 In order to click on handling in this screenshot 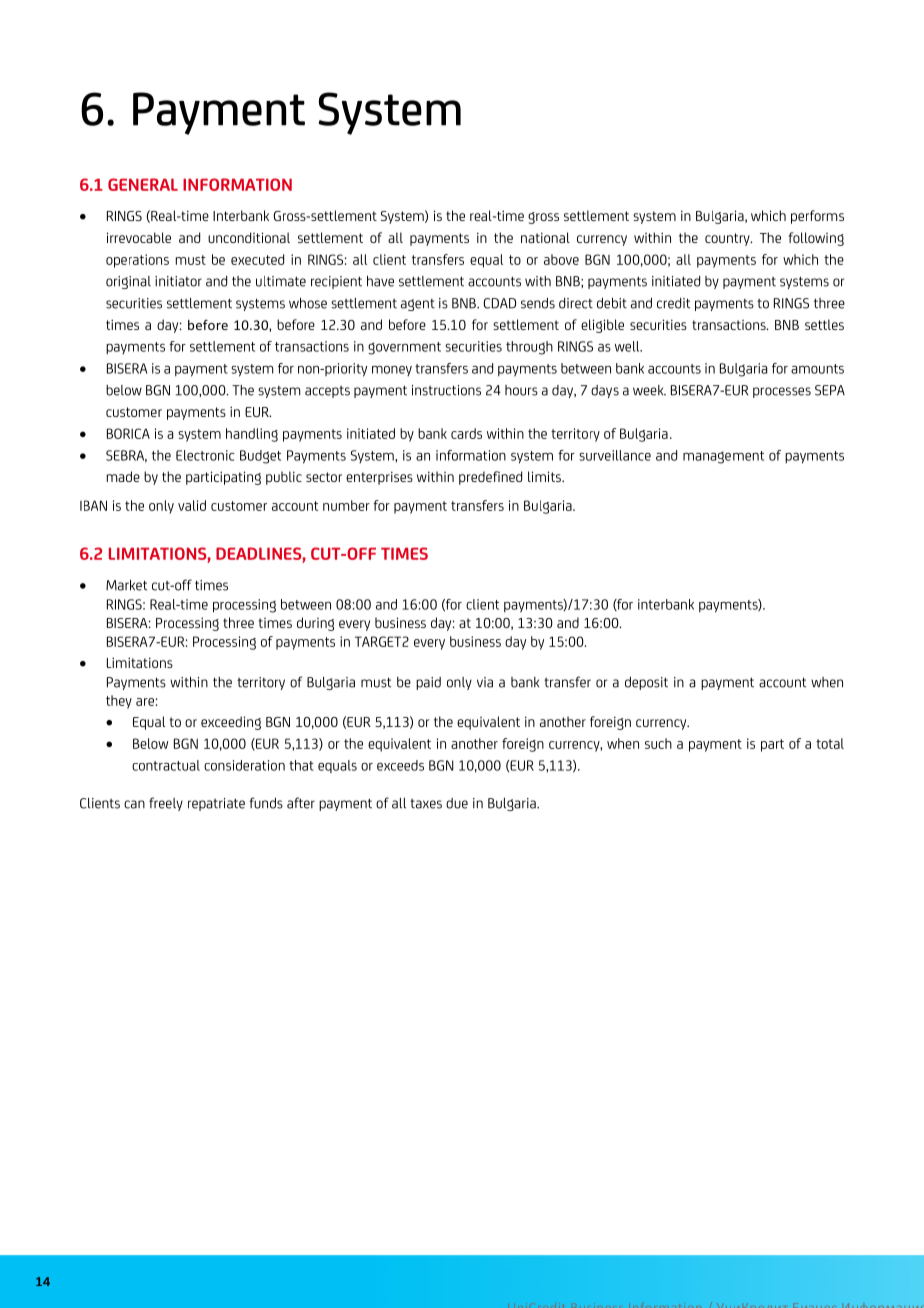, I will do `click(252, 435)`.
